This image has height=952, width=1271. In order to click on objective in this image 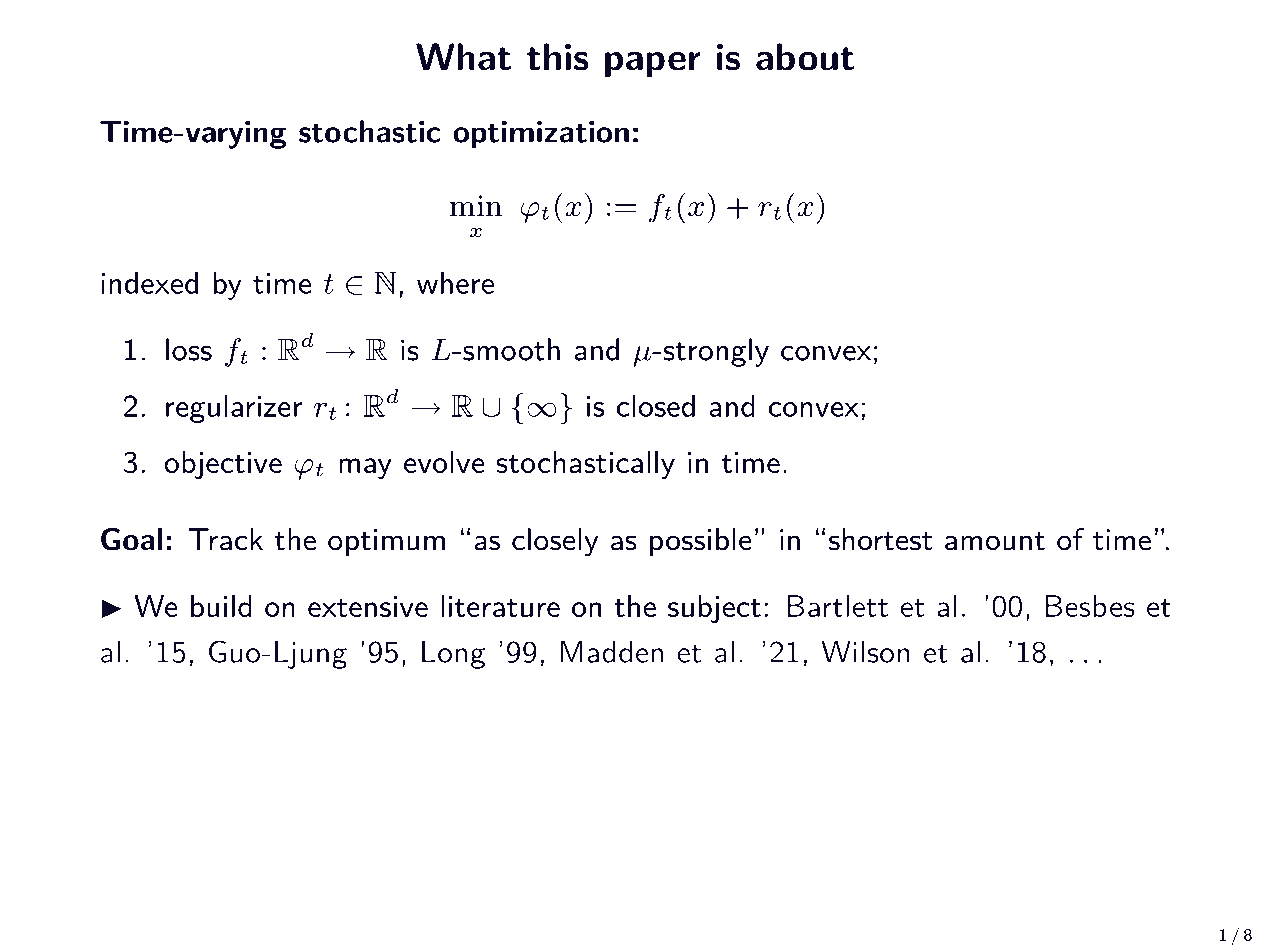, I will do `click(223, 465)`.
